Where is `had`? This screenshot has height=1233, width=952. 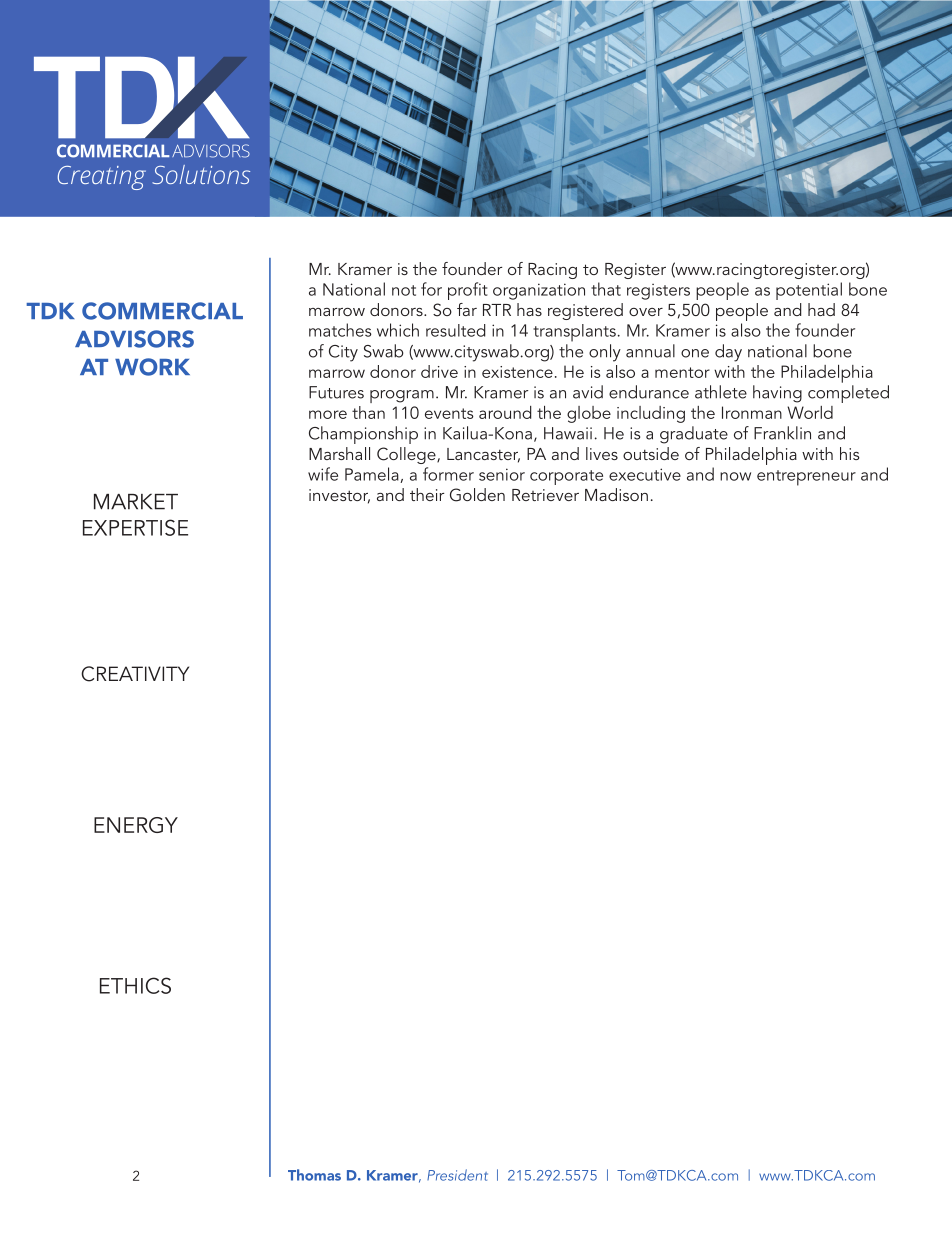
had is located at coordinates (821, 309).
